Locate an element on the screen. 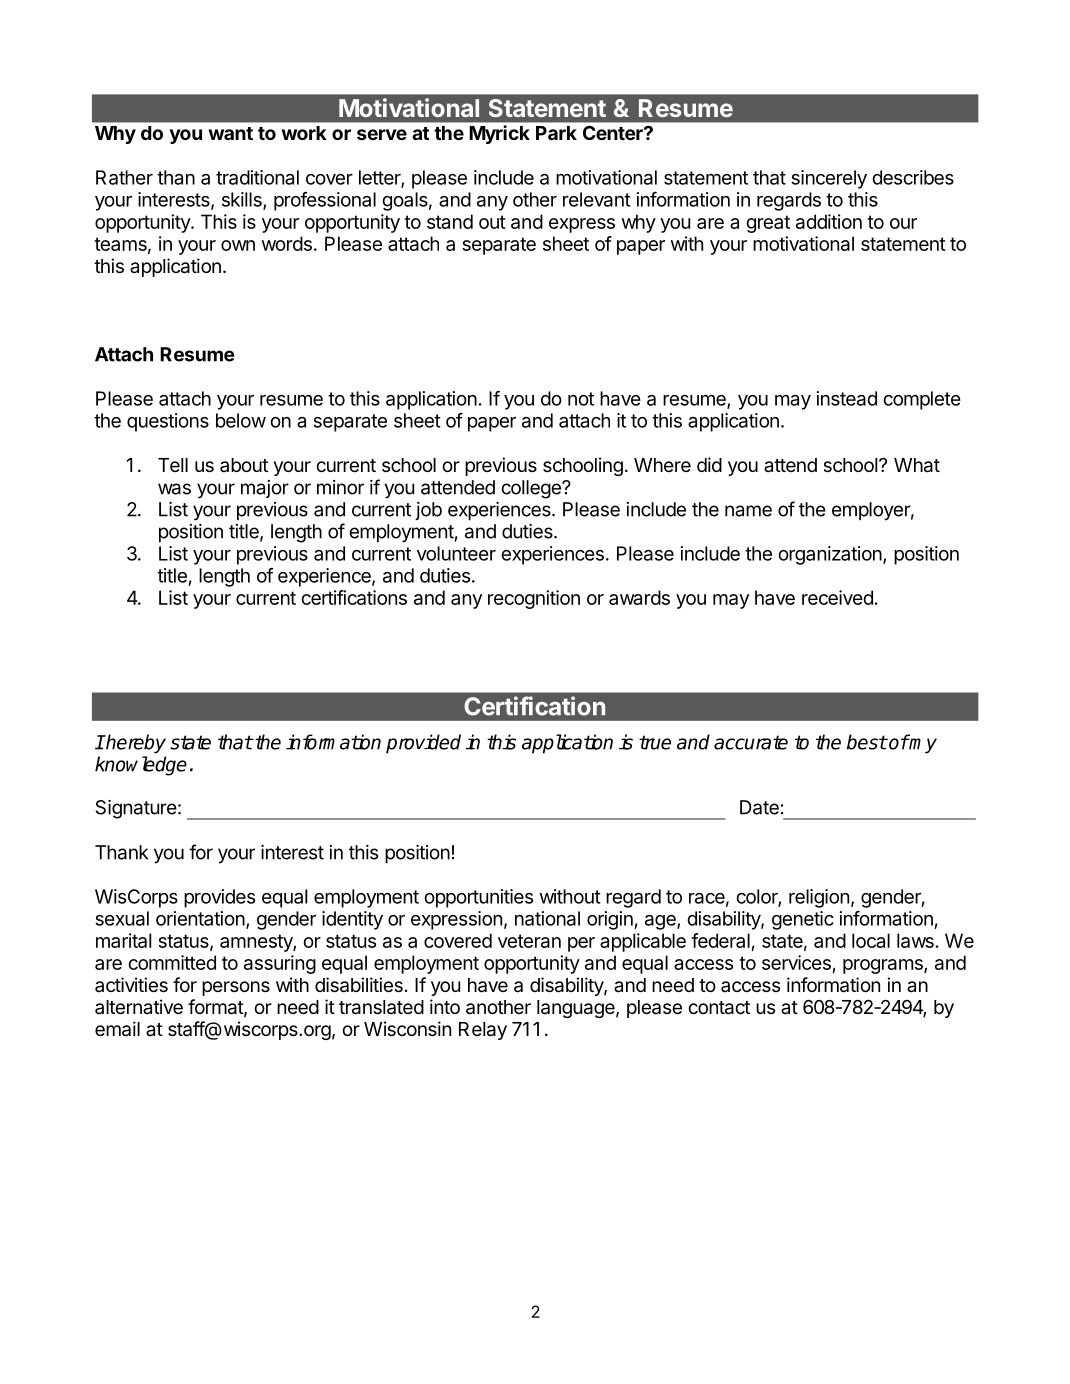  want is located at coordinates (230, 133).
